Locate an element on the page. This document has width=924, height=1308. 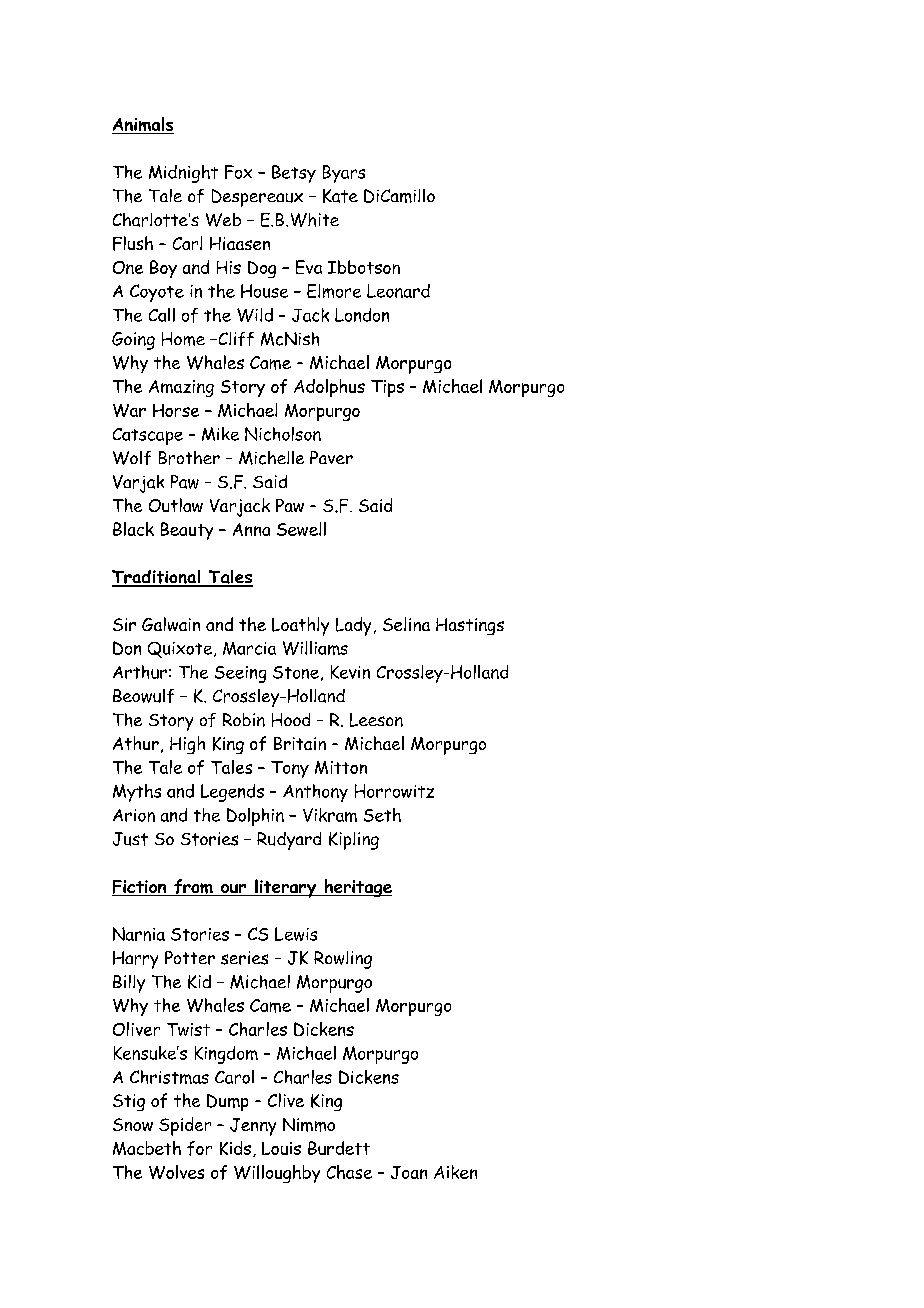
Kate is located at coordinates (340, 196).
